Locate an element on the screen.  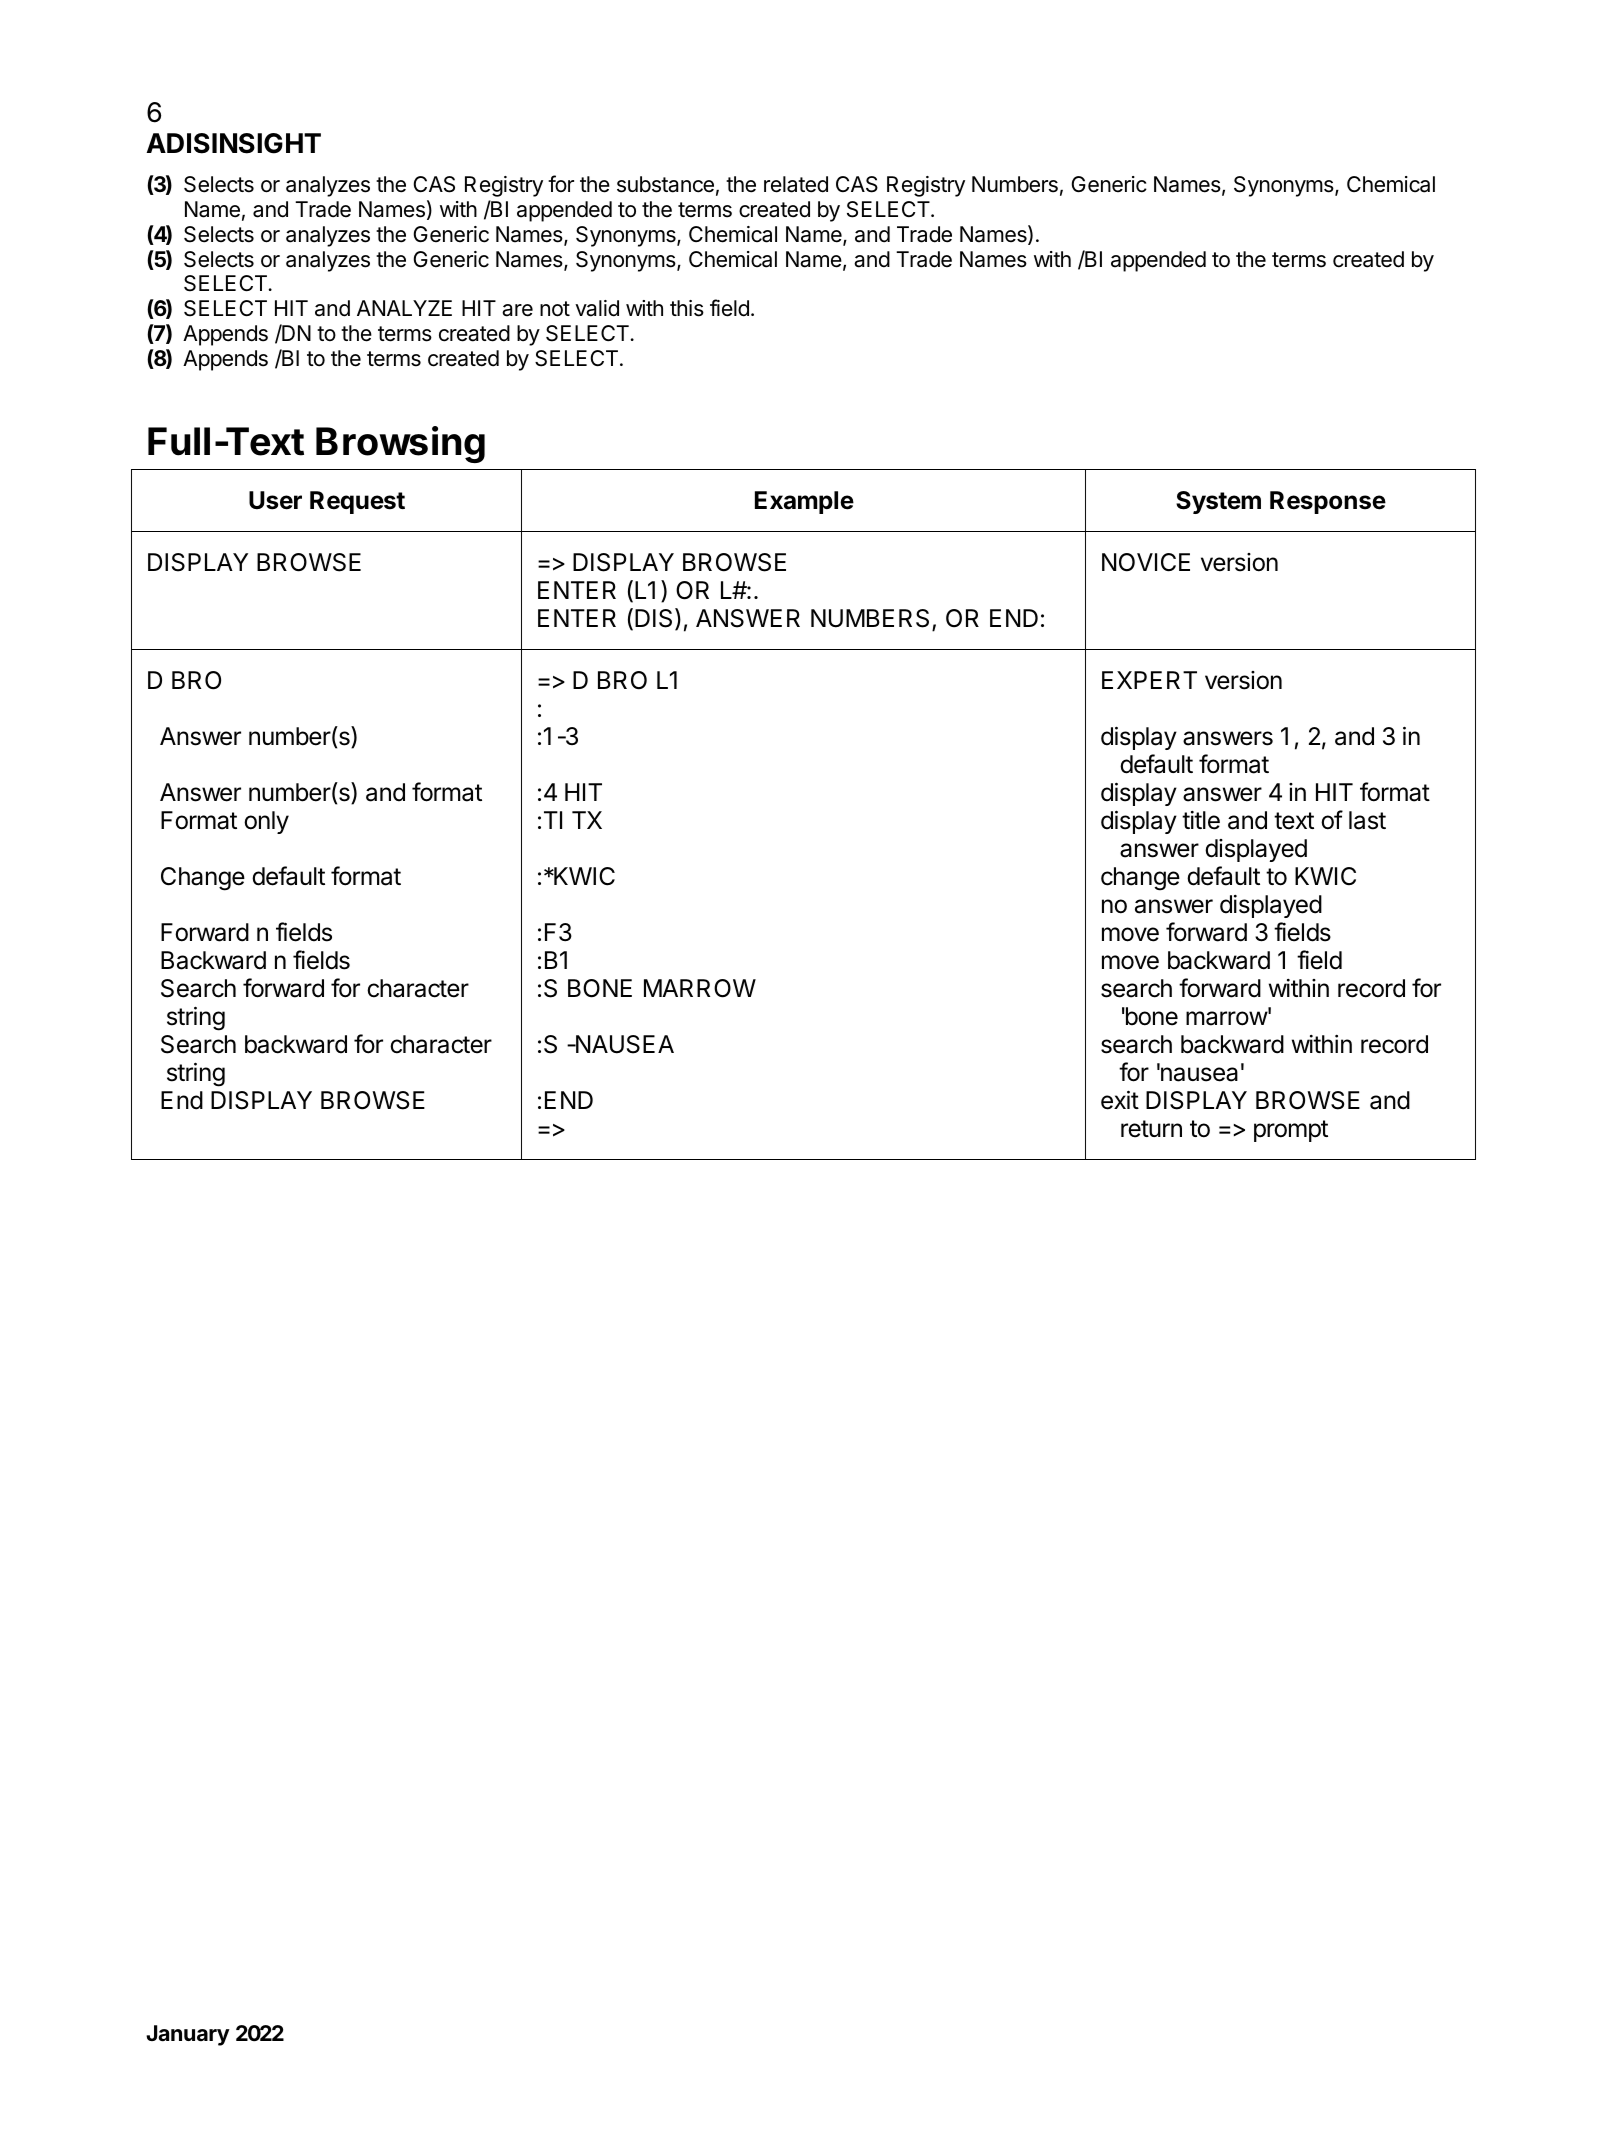
are is located at coordinates (517, 310).
